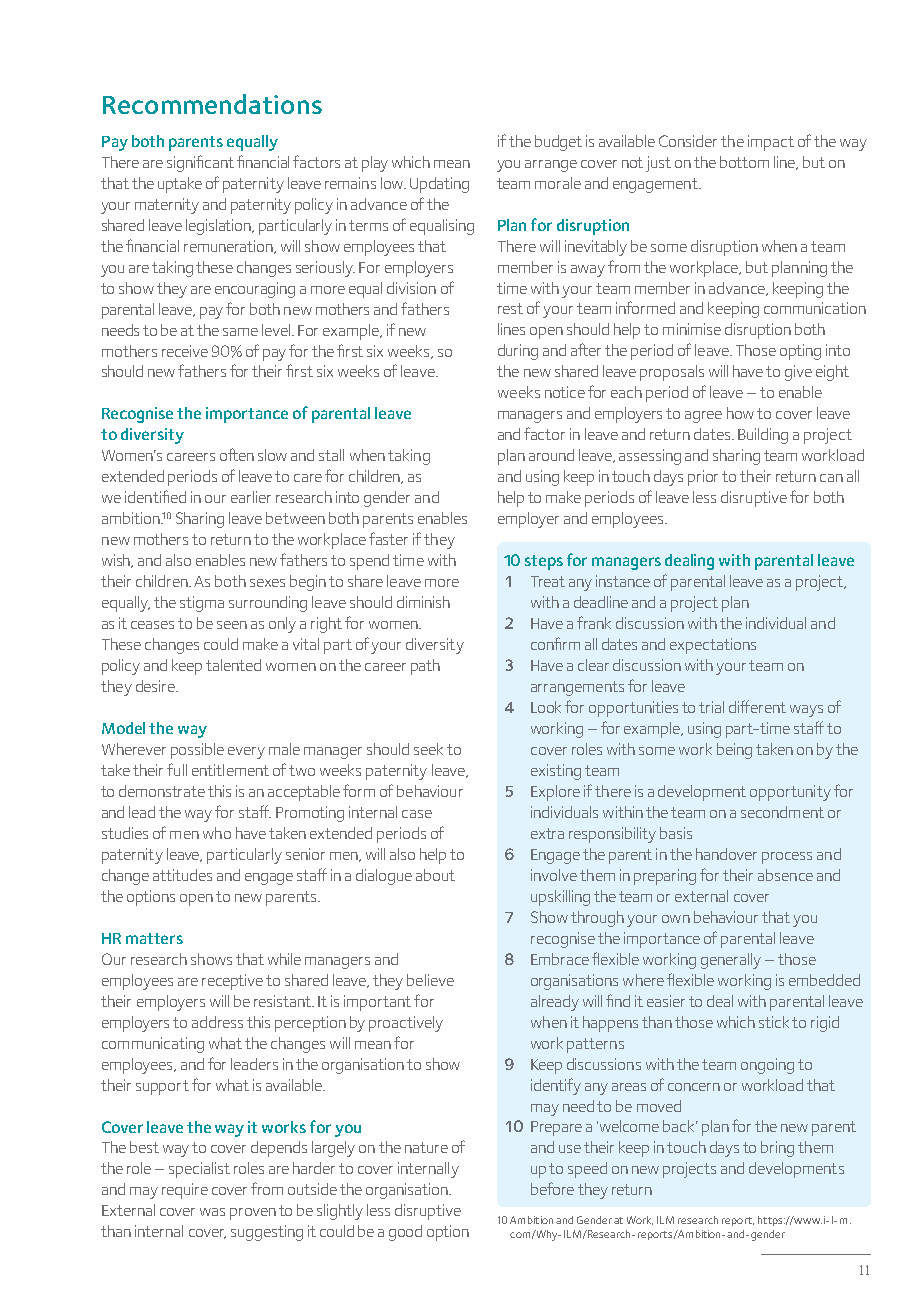 This screenshot has width=924, height=1308. I want to click on before, so click(552, 1188).
